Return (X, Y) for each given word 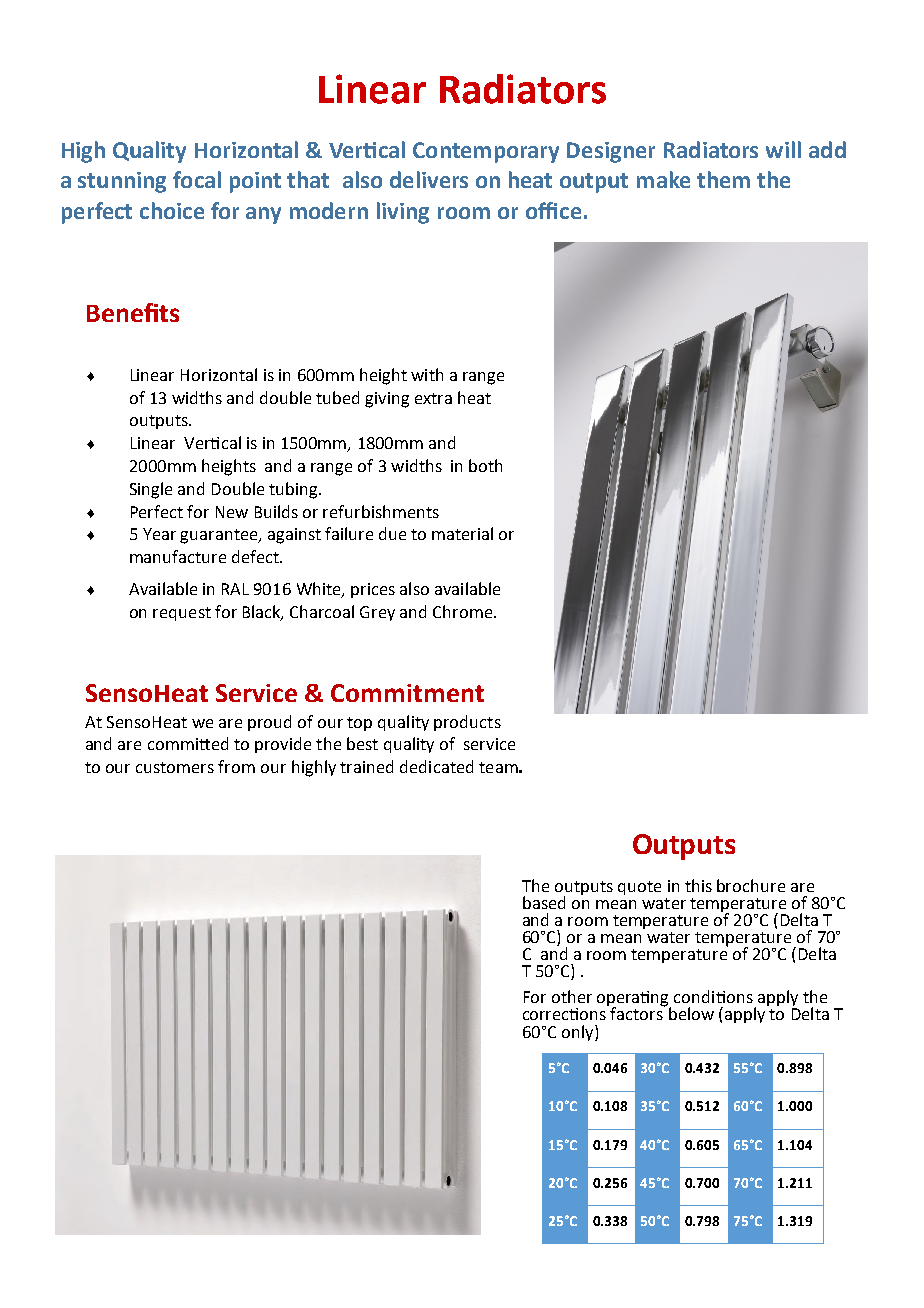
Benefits (133, 312)
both (485, 465)
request (182, 614)
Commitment (407, 693)
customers (175, 767)
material (462, 533)
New (232, 512)
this (698, 885)
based (544, 902)
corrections (564, 1014)
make (663, 179)
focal (197, 179)
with (427, 374)
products (467, 723)
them (723, 179)
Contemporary (486, 152)
